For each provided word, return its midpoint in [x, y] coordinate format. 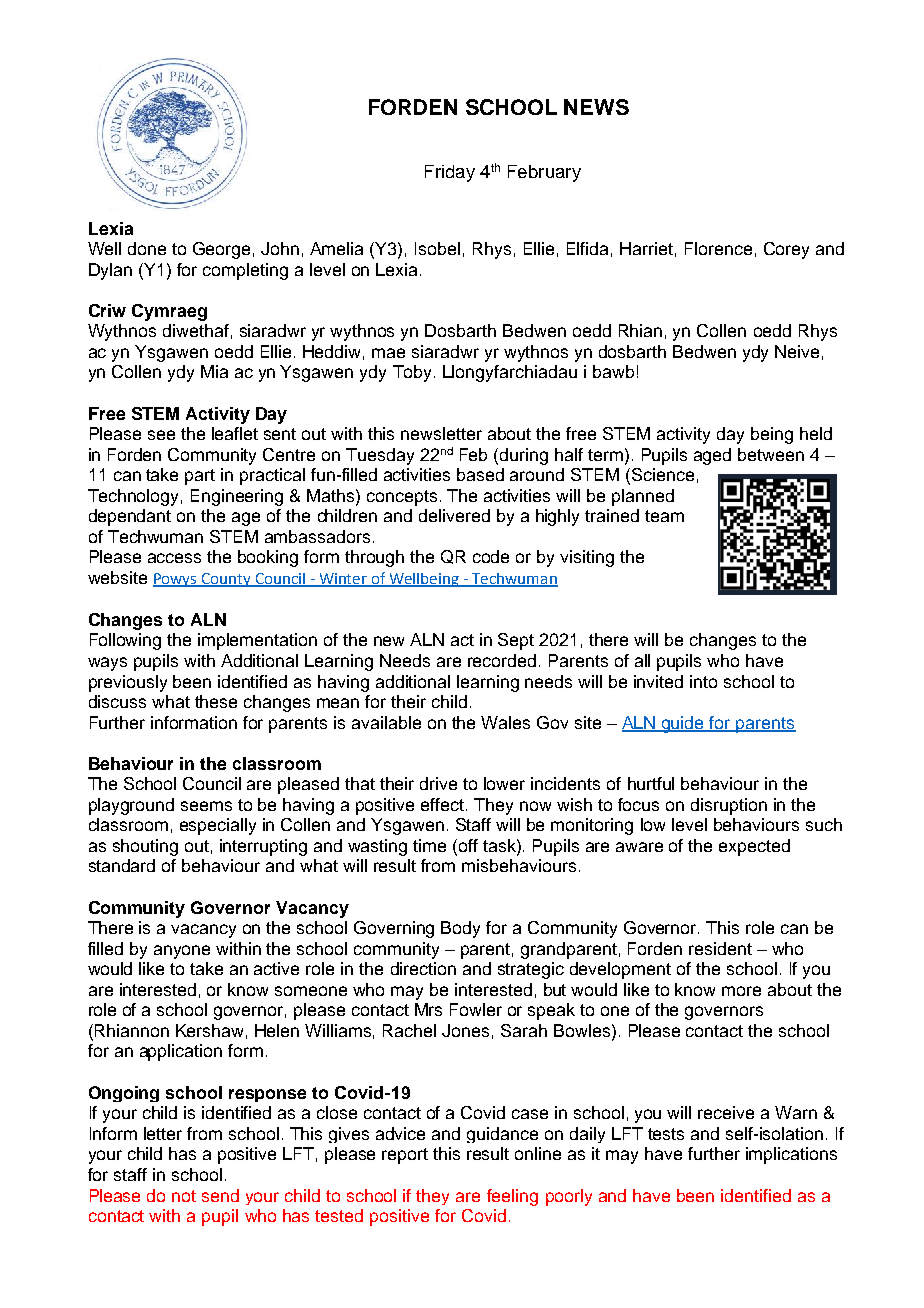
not [184, 1196]
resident [720, 948]
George [221, 250]
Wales [505, 722]
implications [791, 1155]
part [200, 477]
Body [460, 929]
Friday [450, 173]
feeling [512, 1197]
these [216, 701]
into [703, 681]
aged [712, 456]
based [480, 474]
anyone [182, 952]
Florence [718, 248]
